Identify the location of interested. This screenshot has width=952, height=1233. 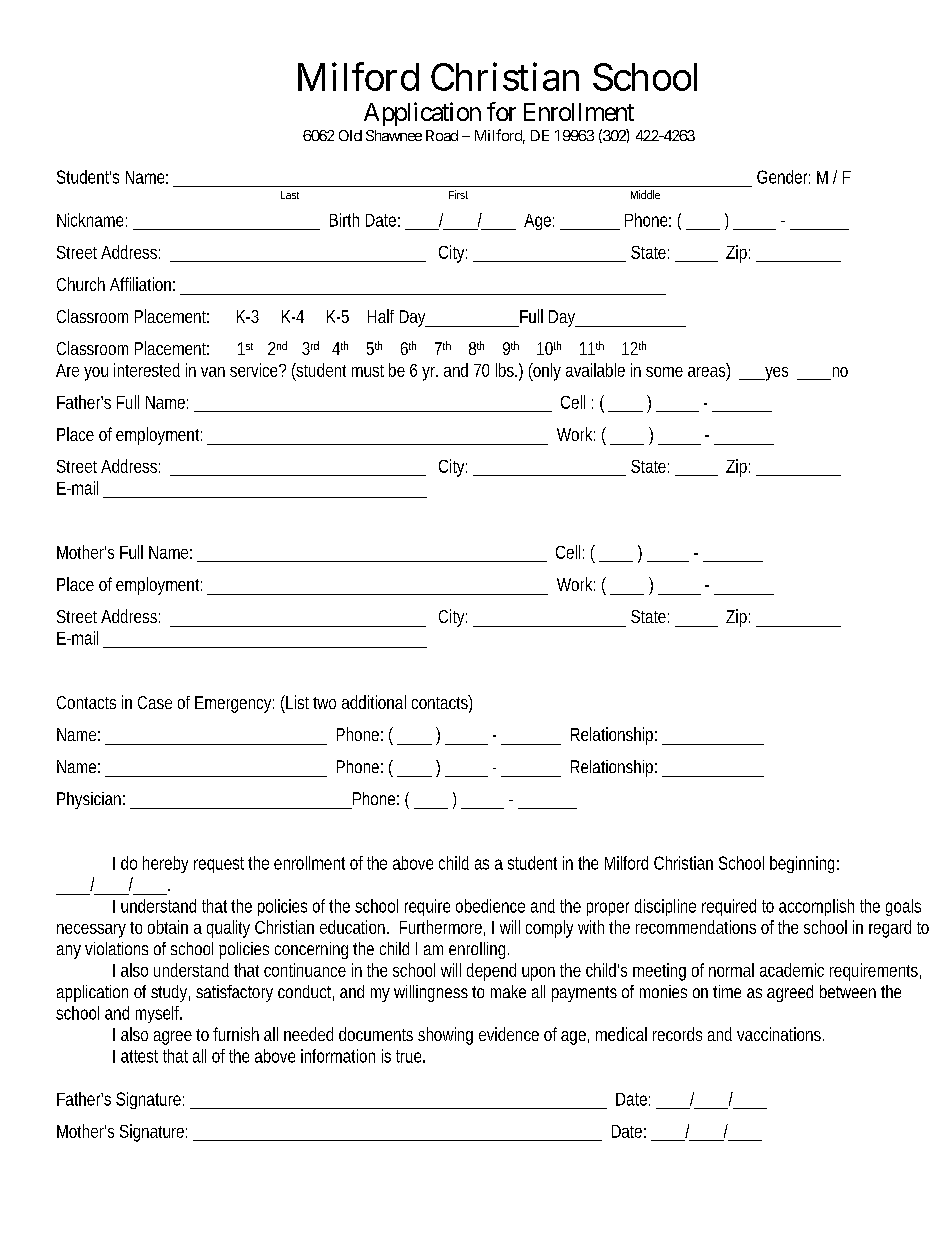
(147, 370).
